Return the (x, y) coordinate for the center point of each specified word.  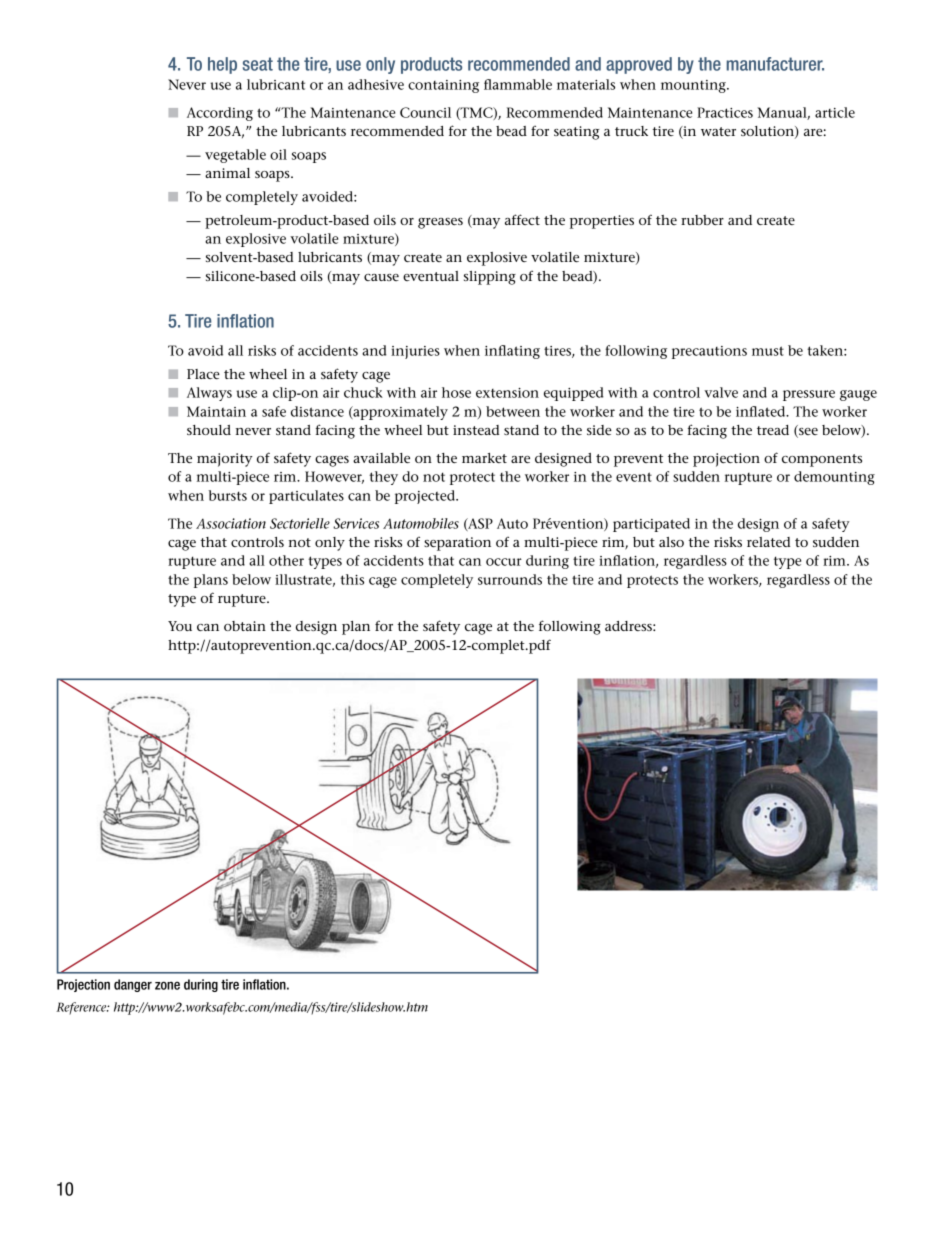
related (768, 542)
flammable (518, 84)
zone (167, 985)
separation (457, 544)
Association (231, 523)
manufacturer (775, 64)
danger (133, 985)
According (220, 114)
